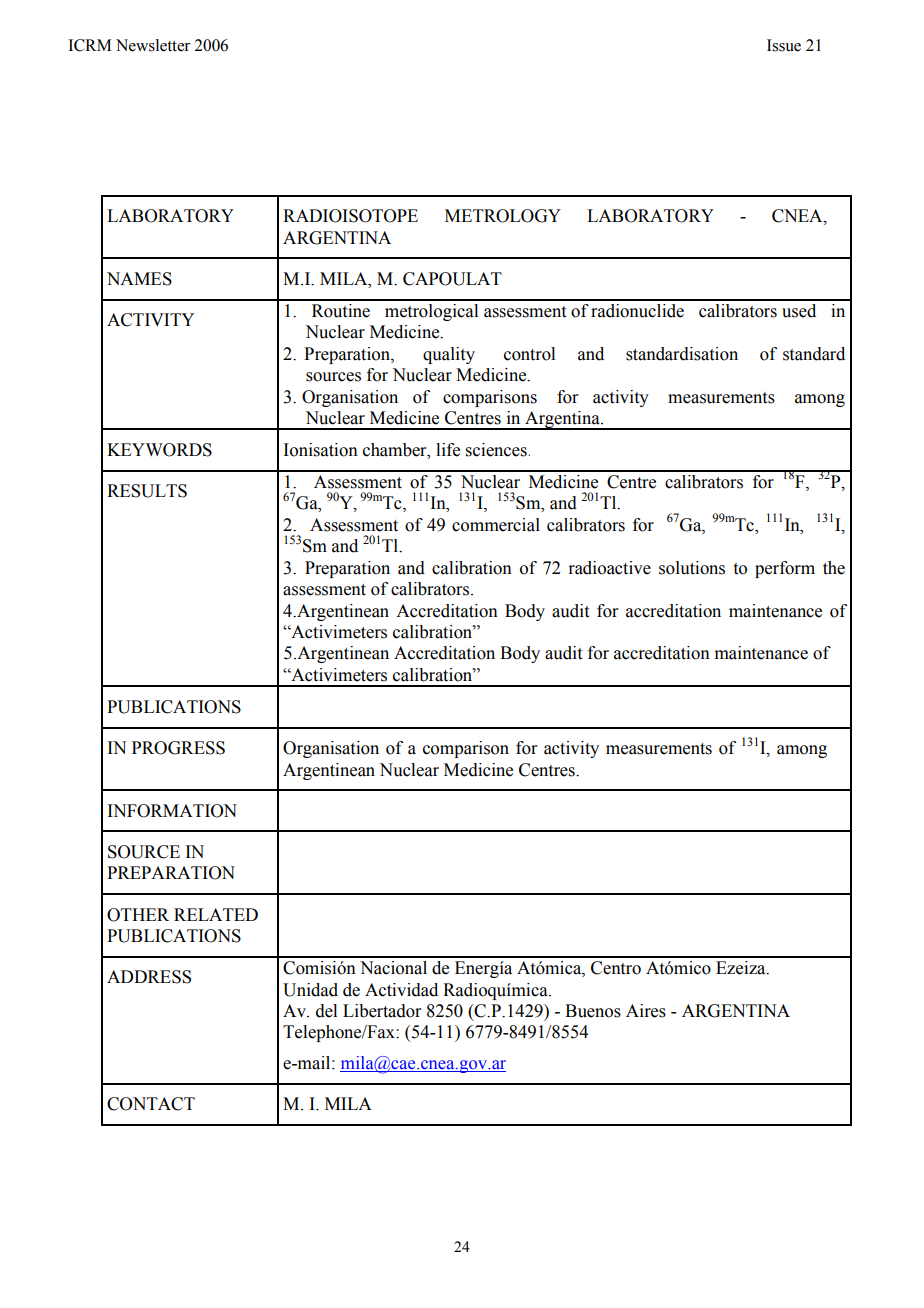 Image resolution: width=924 pixels, height=1308 pixels. I want to click on Newsletter, so click(153, 45).
